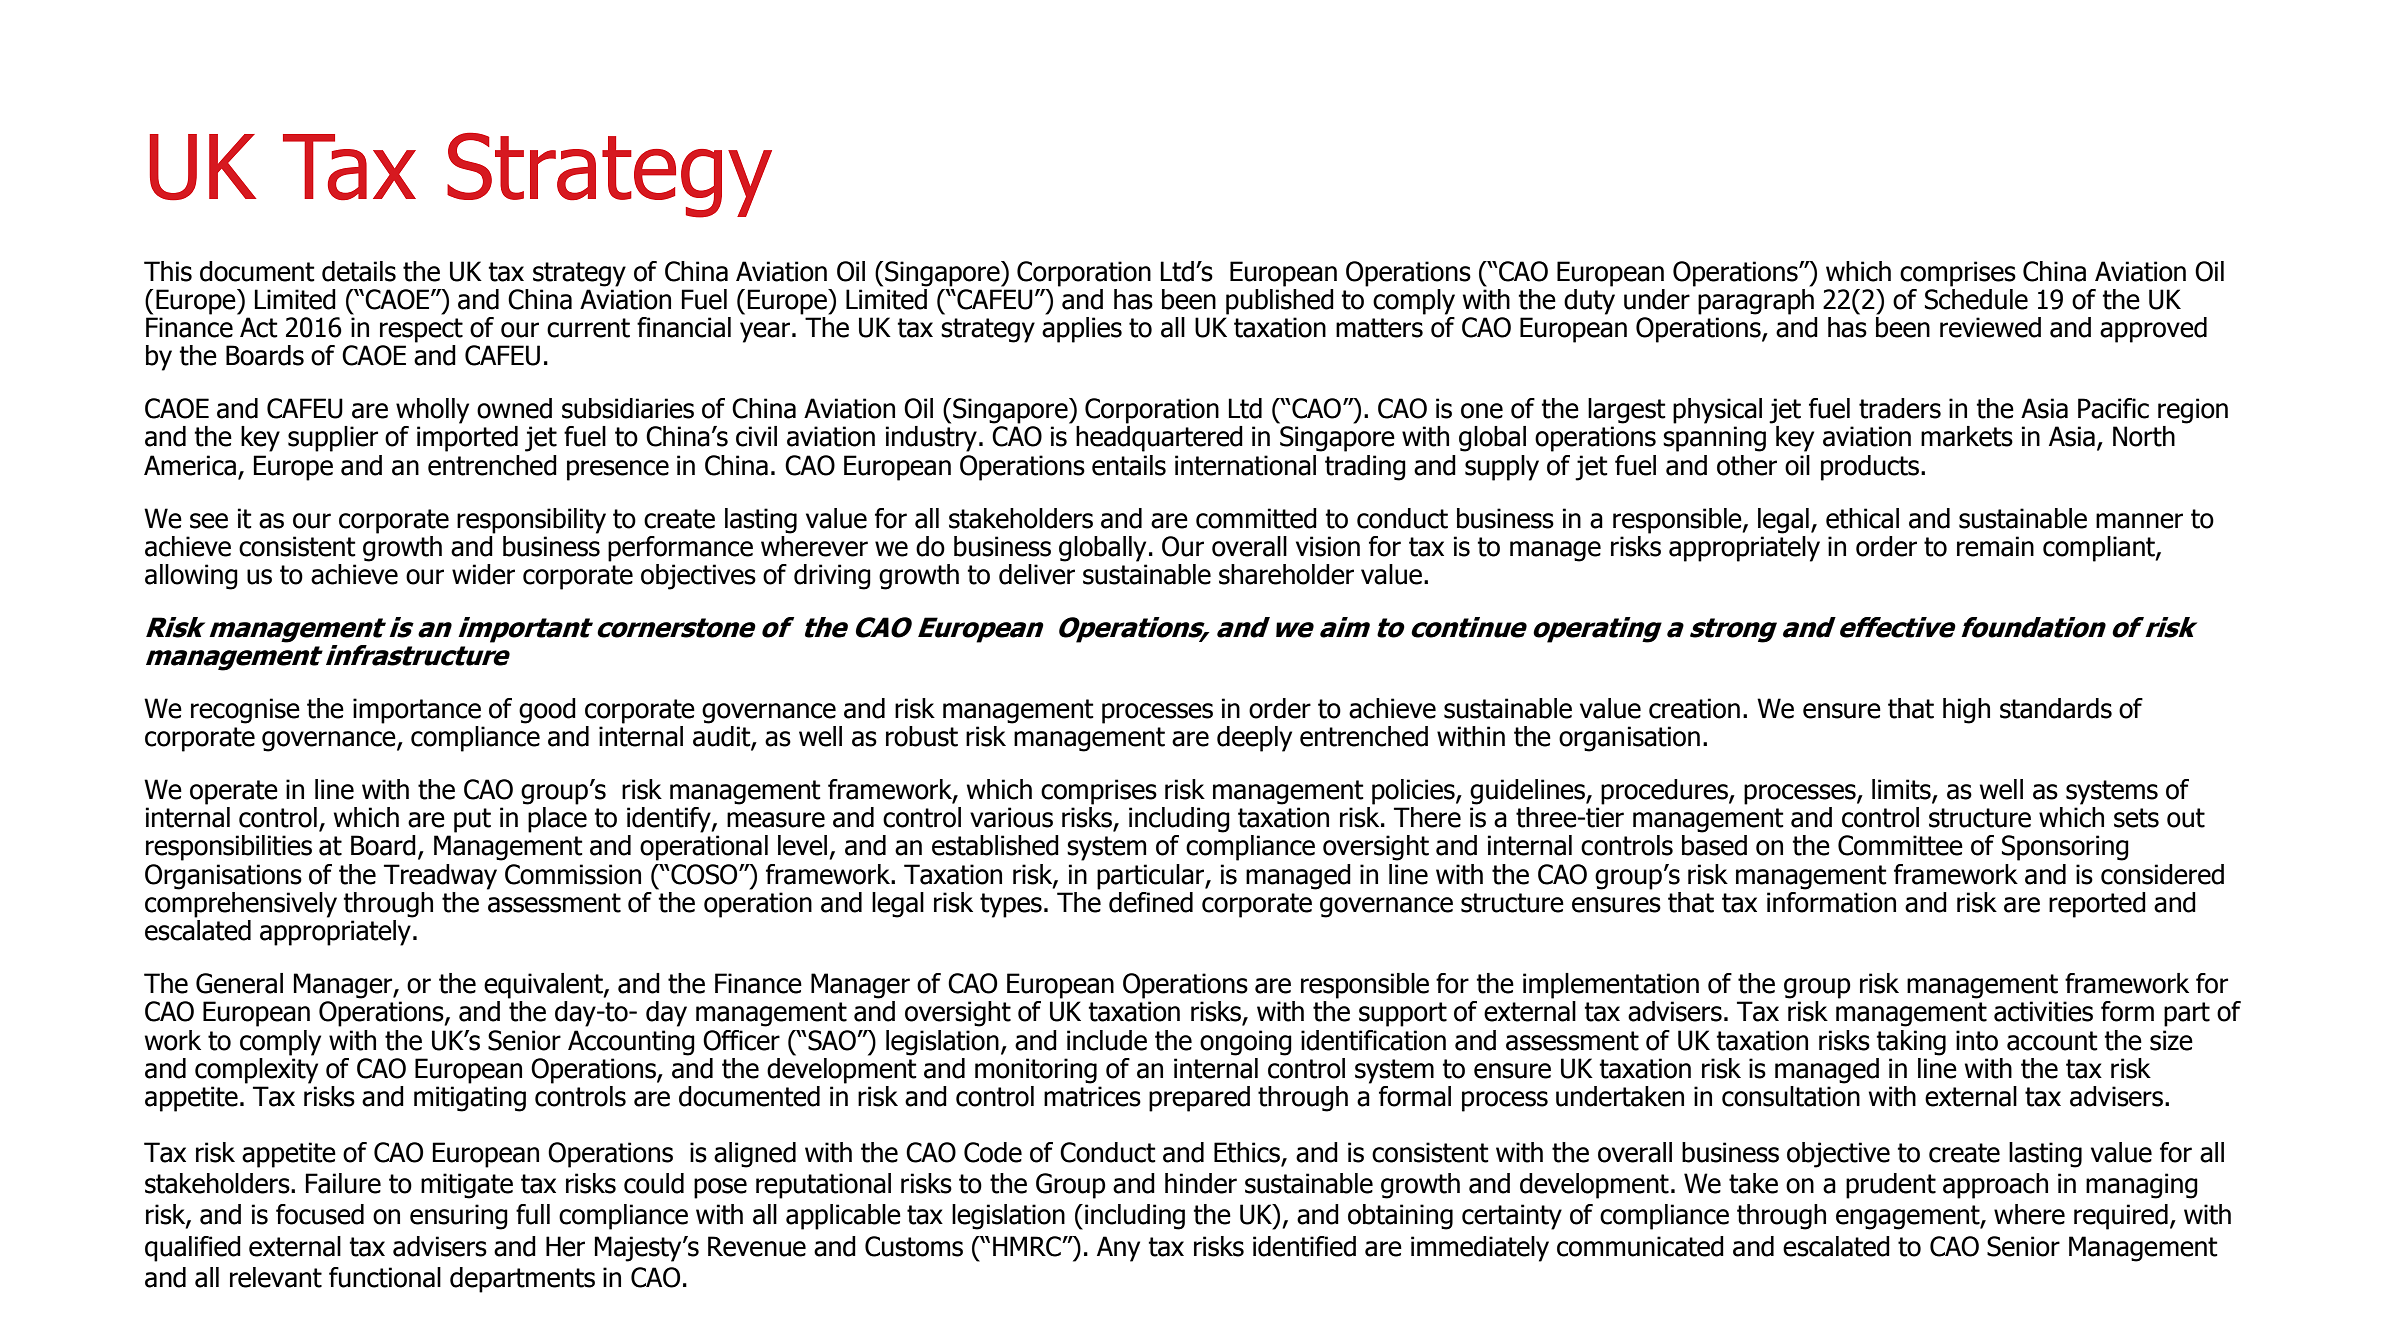  What do you see at coordinates (1280, 300) in the image?
I see `published` at bounding box center [1280, 300].
